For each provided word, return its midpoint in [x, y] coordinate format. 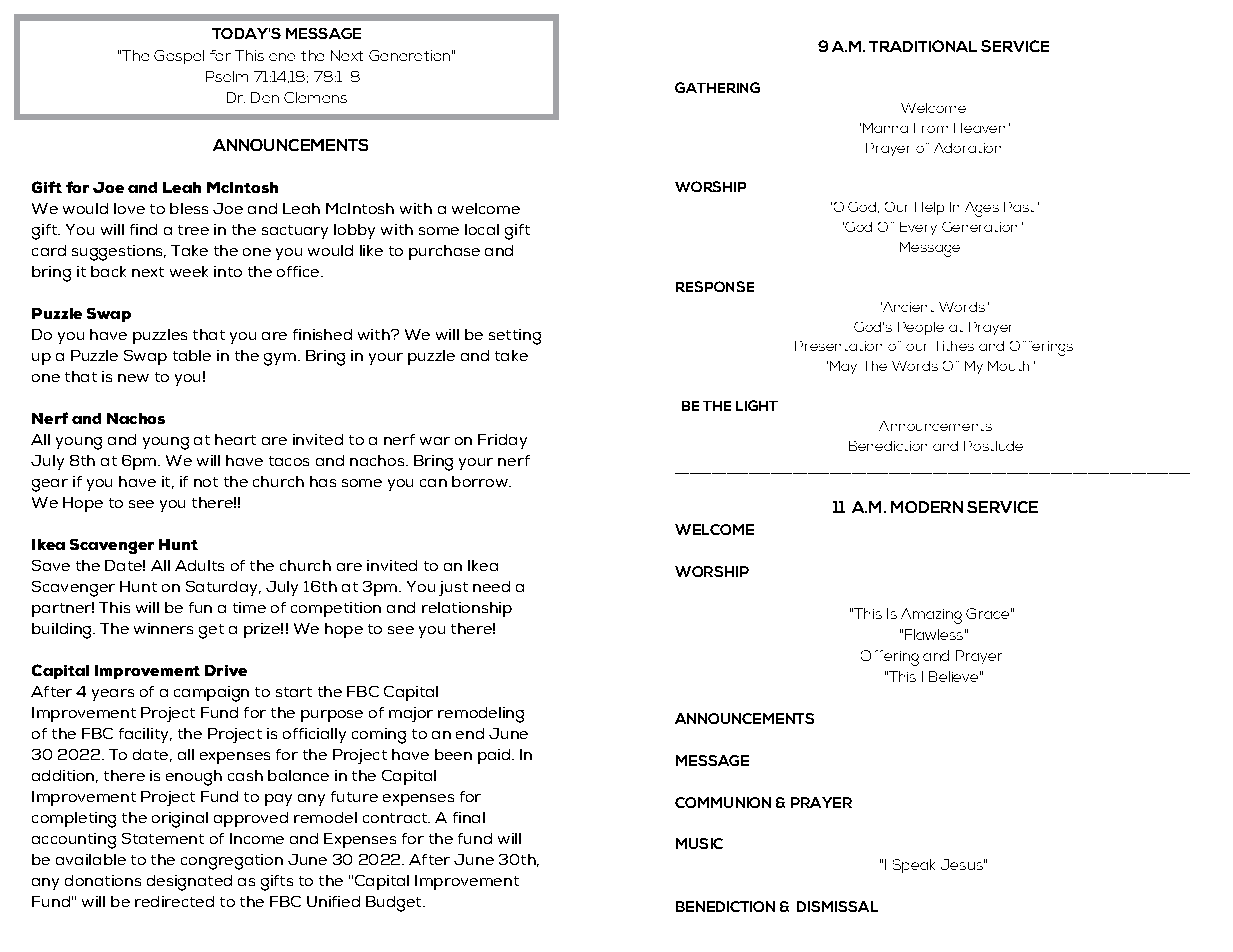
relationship [467, 609]
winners [163, 628]
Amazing [931, 616]
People [921, 328]
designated [189, 883]
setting [515, 337]
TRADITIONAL [923, 46]
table [192, 355]
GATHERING [717, 87]
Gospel [179, 57]
